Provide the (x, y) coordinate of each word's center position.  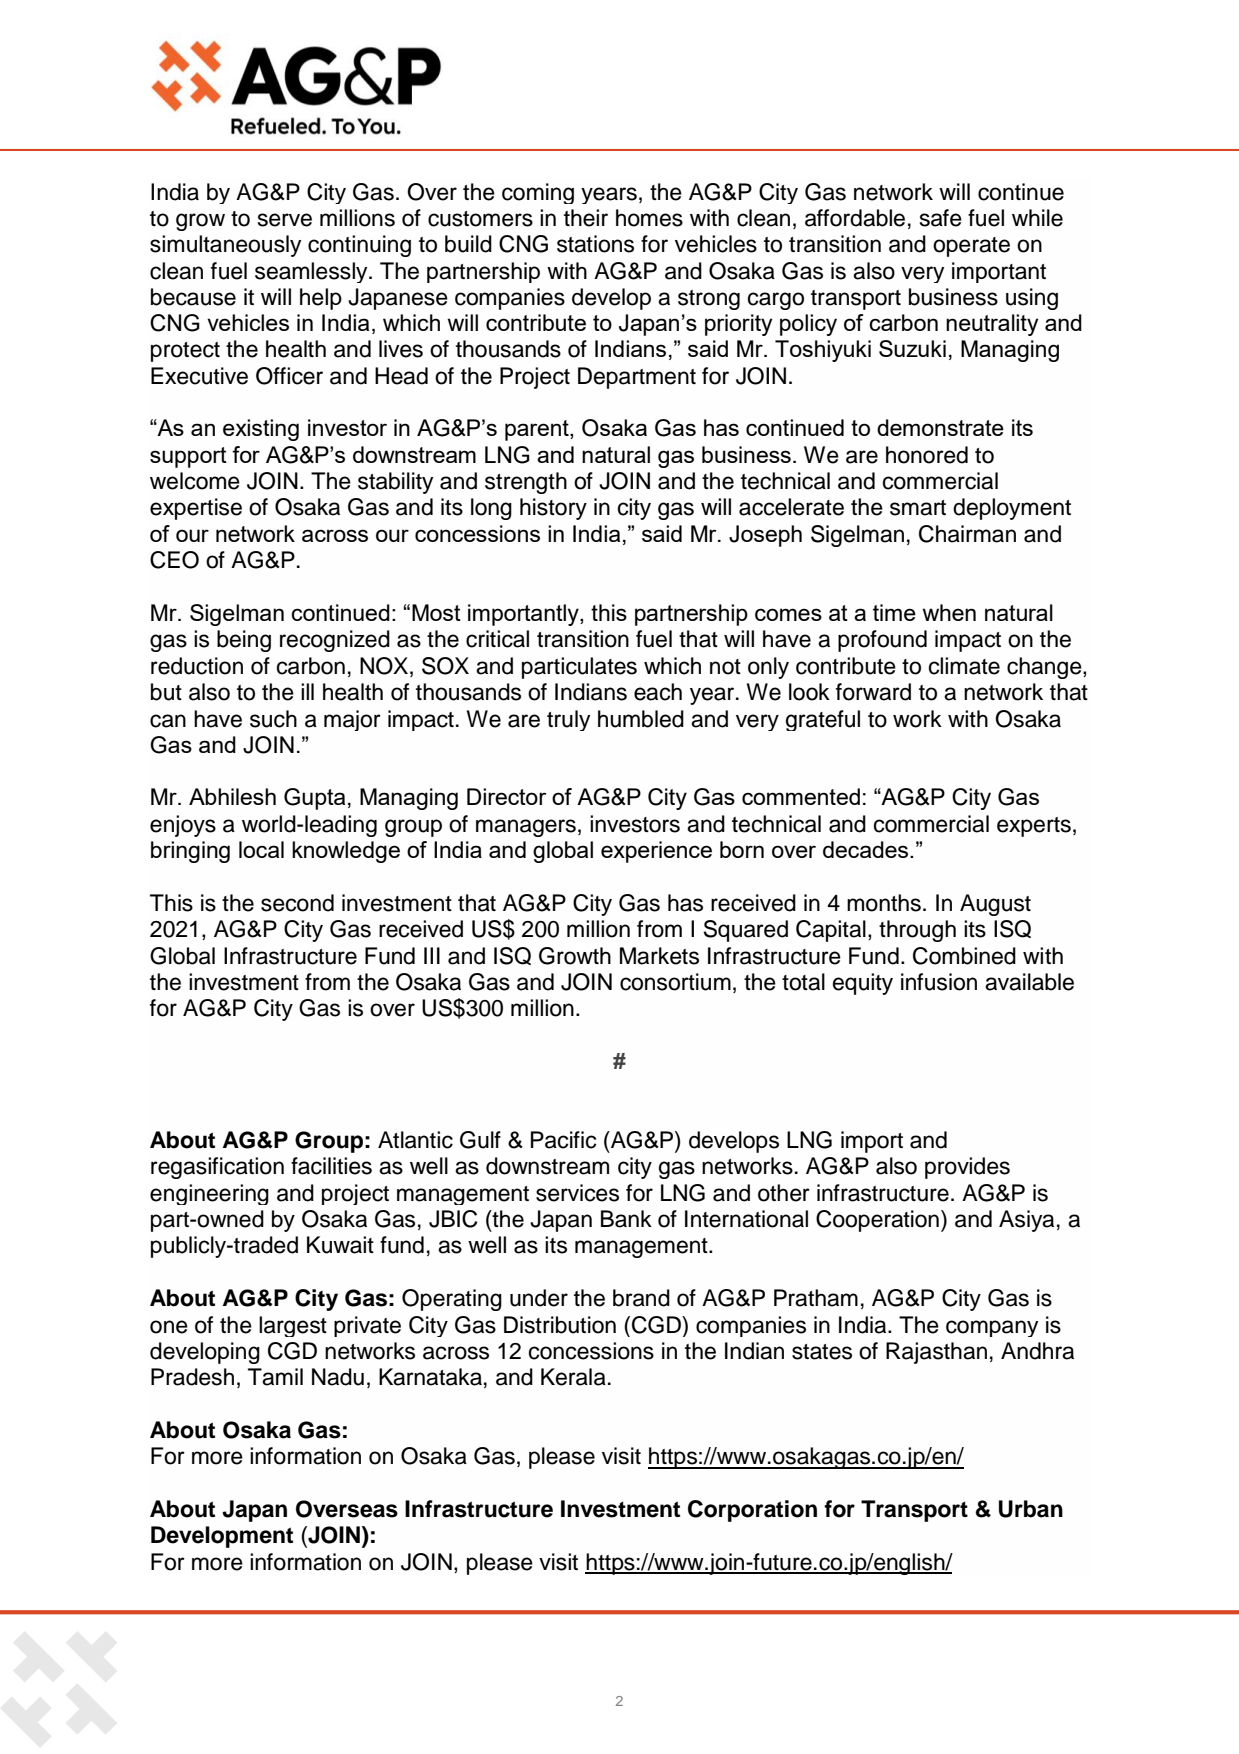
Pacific (563, 1140)
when (949, 612)
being (244, 641)
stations (595, 244)
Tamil (275, 1377)
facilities (331, 1166)
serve (285, 220)
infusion (939, 982)
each (658, 692)
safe (941, 218)
